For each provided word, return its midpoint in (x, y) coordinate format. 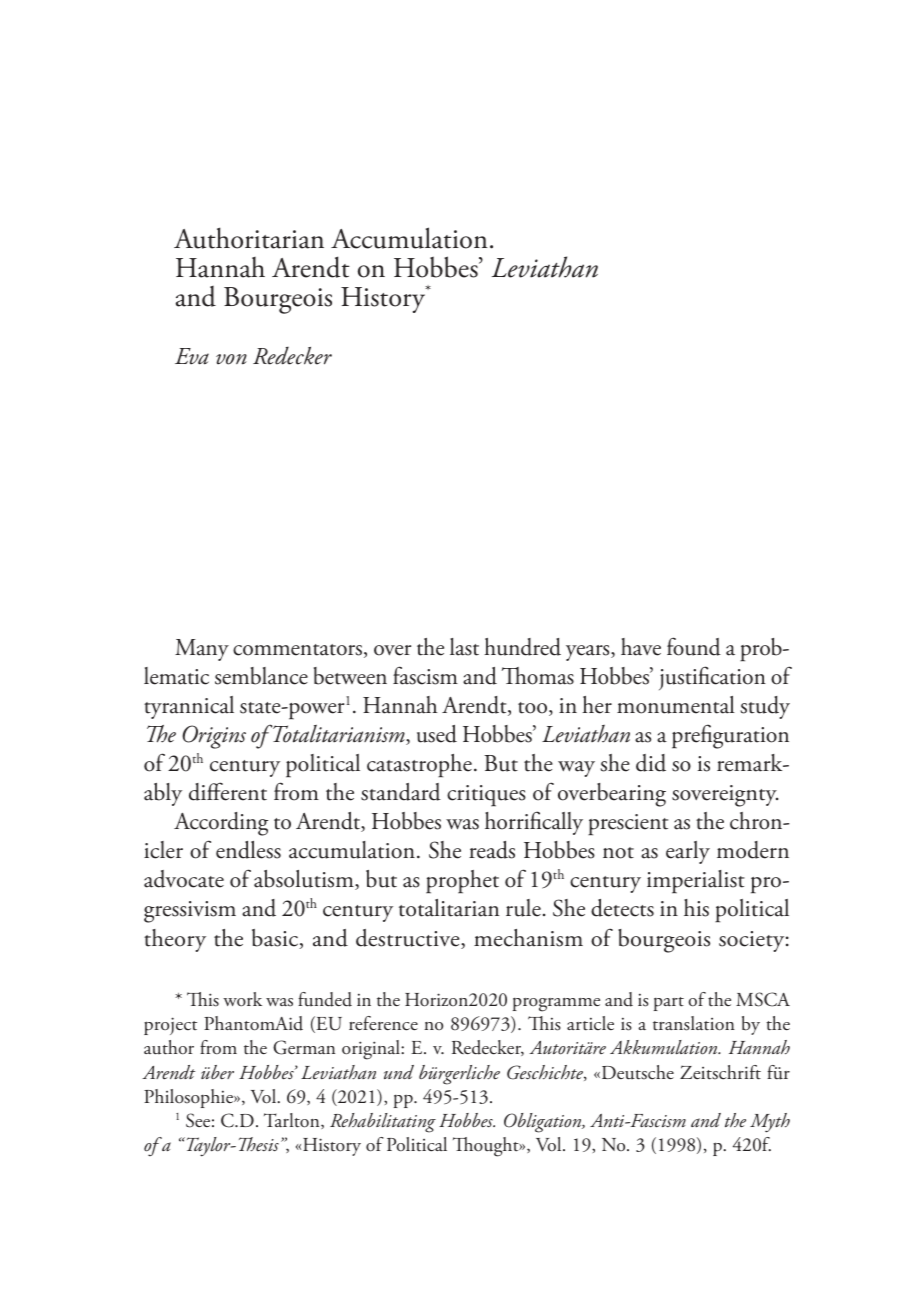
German (304, 1047)
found (694, 646)
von (231, 359)
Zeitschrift (720, 1072)
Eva (192, 356)
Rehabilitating (383, 1123)
